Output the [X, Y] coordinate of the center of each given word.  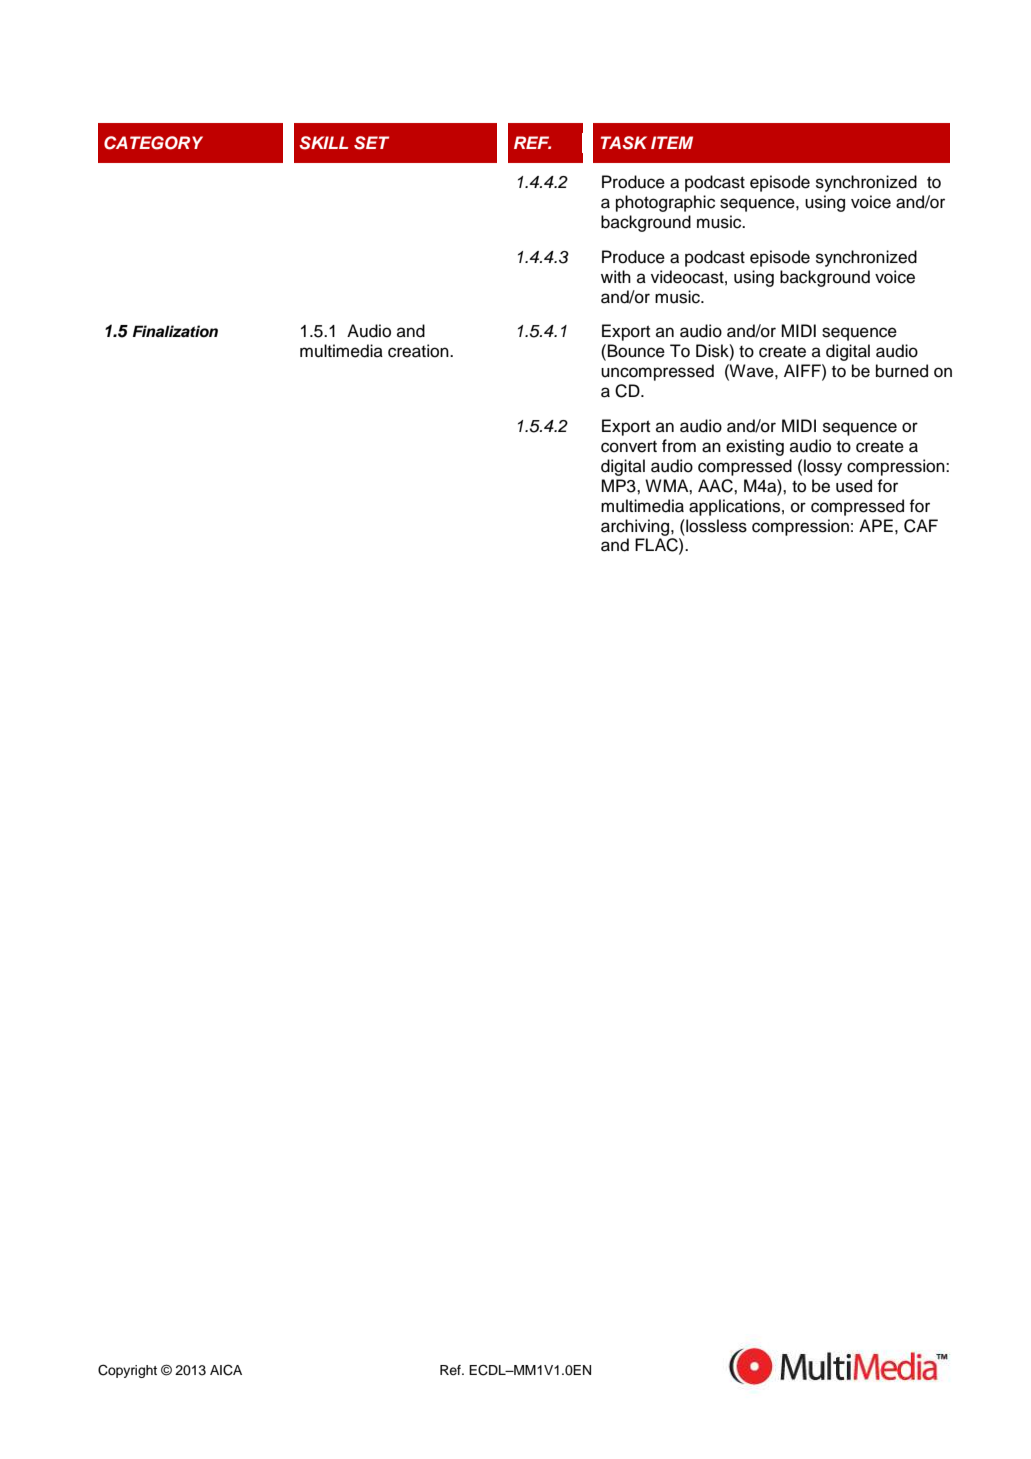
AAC [716, 486]
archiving [636, 527]
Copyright [127, 1371]
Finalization [175, 331]
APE [876, 525]
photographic [665, 203]
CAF [921, 526]
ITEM [672, 142]
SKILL [323, 143]
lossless [715, 526]
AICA [226, 1370]
